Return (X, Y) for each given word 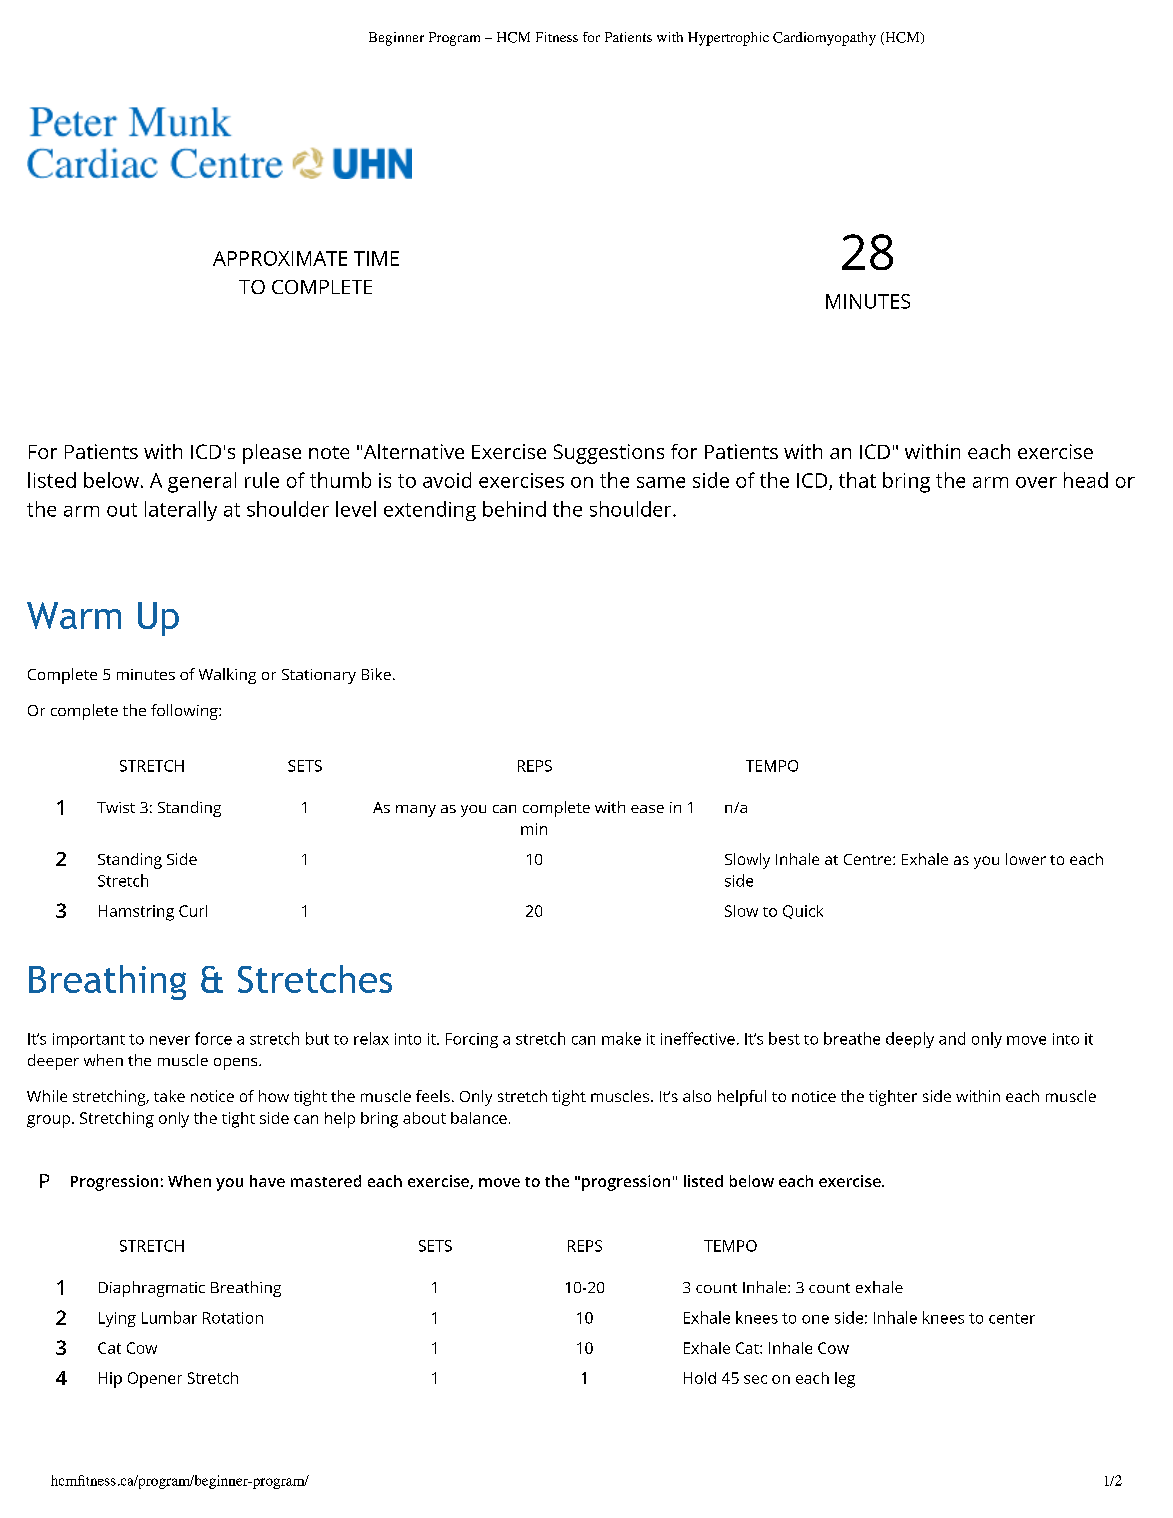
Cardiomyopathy (824, 39)
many (416, 811)
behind (514, 509)
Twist (116, 807)
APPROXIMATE (280, 258)
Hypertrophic (728, 39)
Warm (74, 615)
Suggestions (609, 454)
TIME (376, 258)
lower (1026, 859)
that (857, 480)
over (1036, 482)
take (169, 1096)
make (621, 1038)
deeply (910, 1040)
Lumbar (169, 1317)
